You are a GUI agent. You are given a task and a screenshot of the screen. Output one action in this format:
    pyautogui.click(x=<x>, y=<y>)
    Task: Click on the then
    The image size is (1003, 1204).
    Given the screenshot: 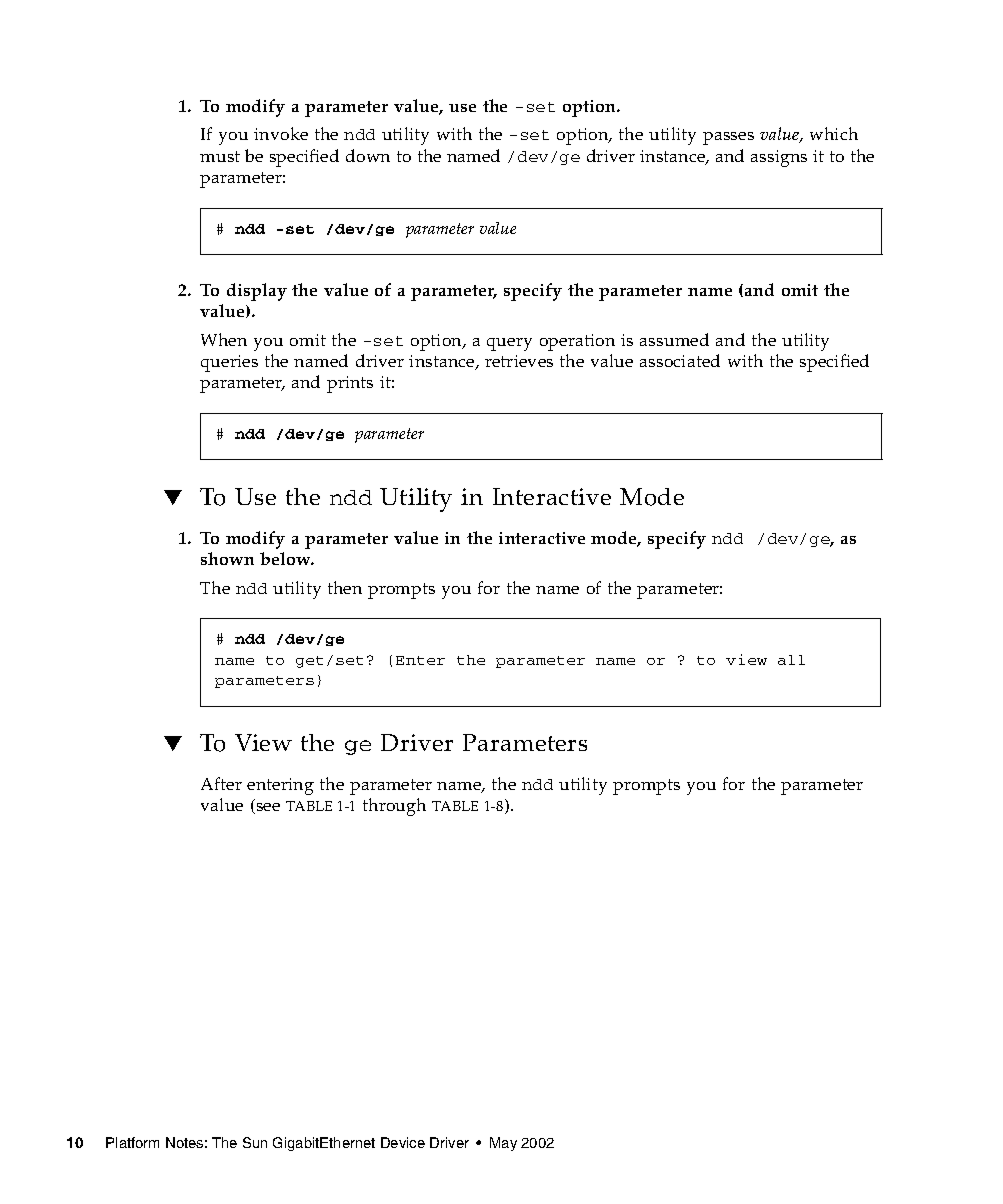 What is the action you would take?
    pyautogui.click(x=345, y=587)
